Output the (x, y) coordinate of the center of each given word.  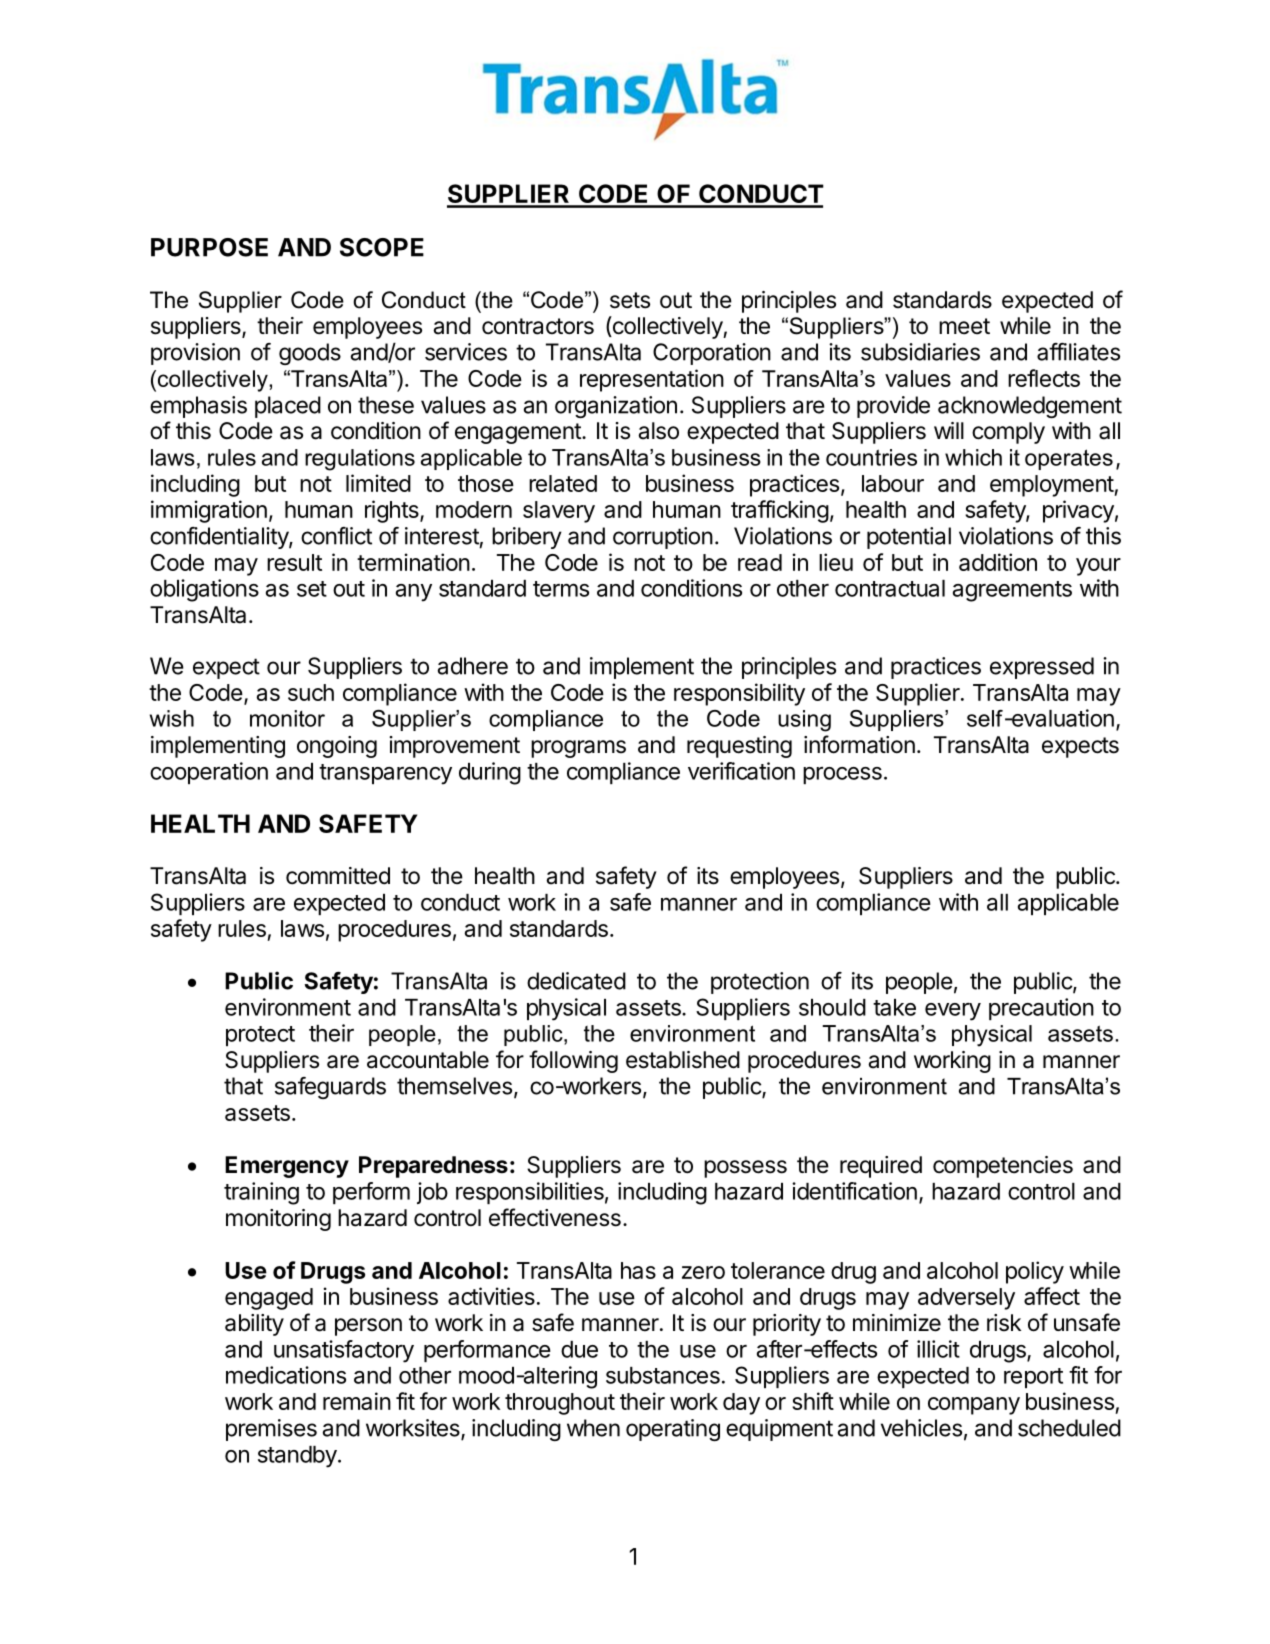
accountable (428, 1060)
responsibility (739, 694)
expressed (1042, 668)
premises (271, 1430)
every (953, 1012)
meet (964, 326)
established (683, 1060)
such (311, 692)
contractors (538, 326)
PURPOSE (209, 247)
